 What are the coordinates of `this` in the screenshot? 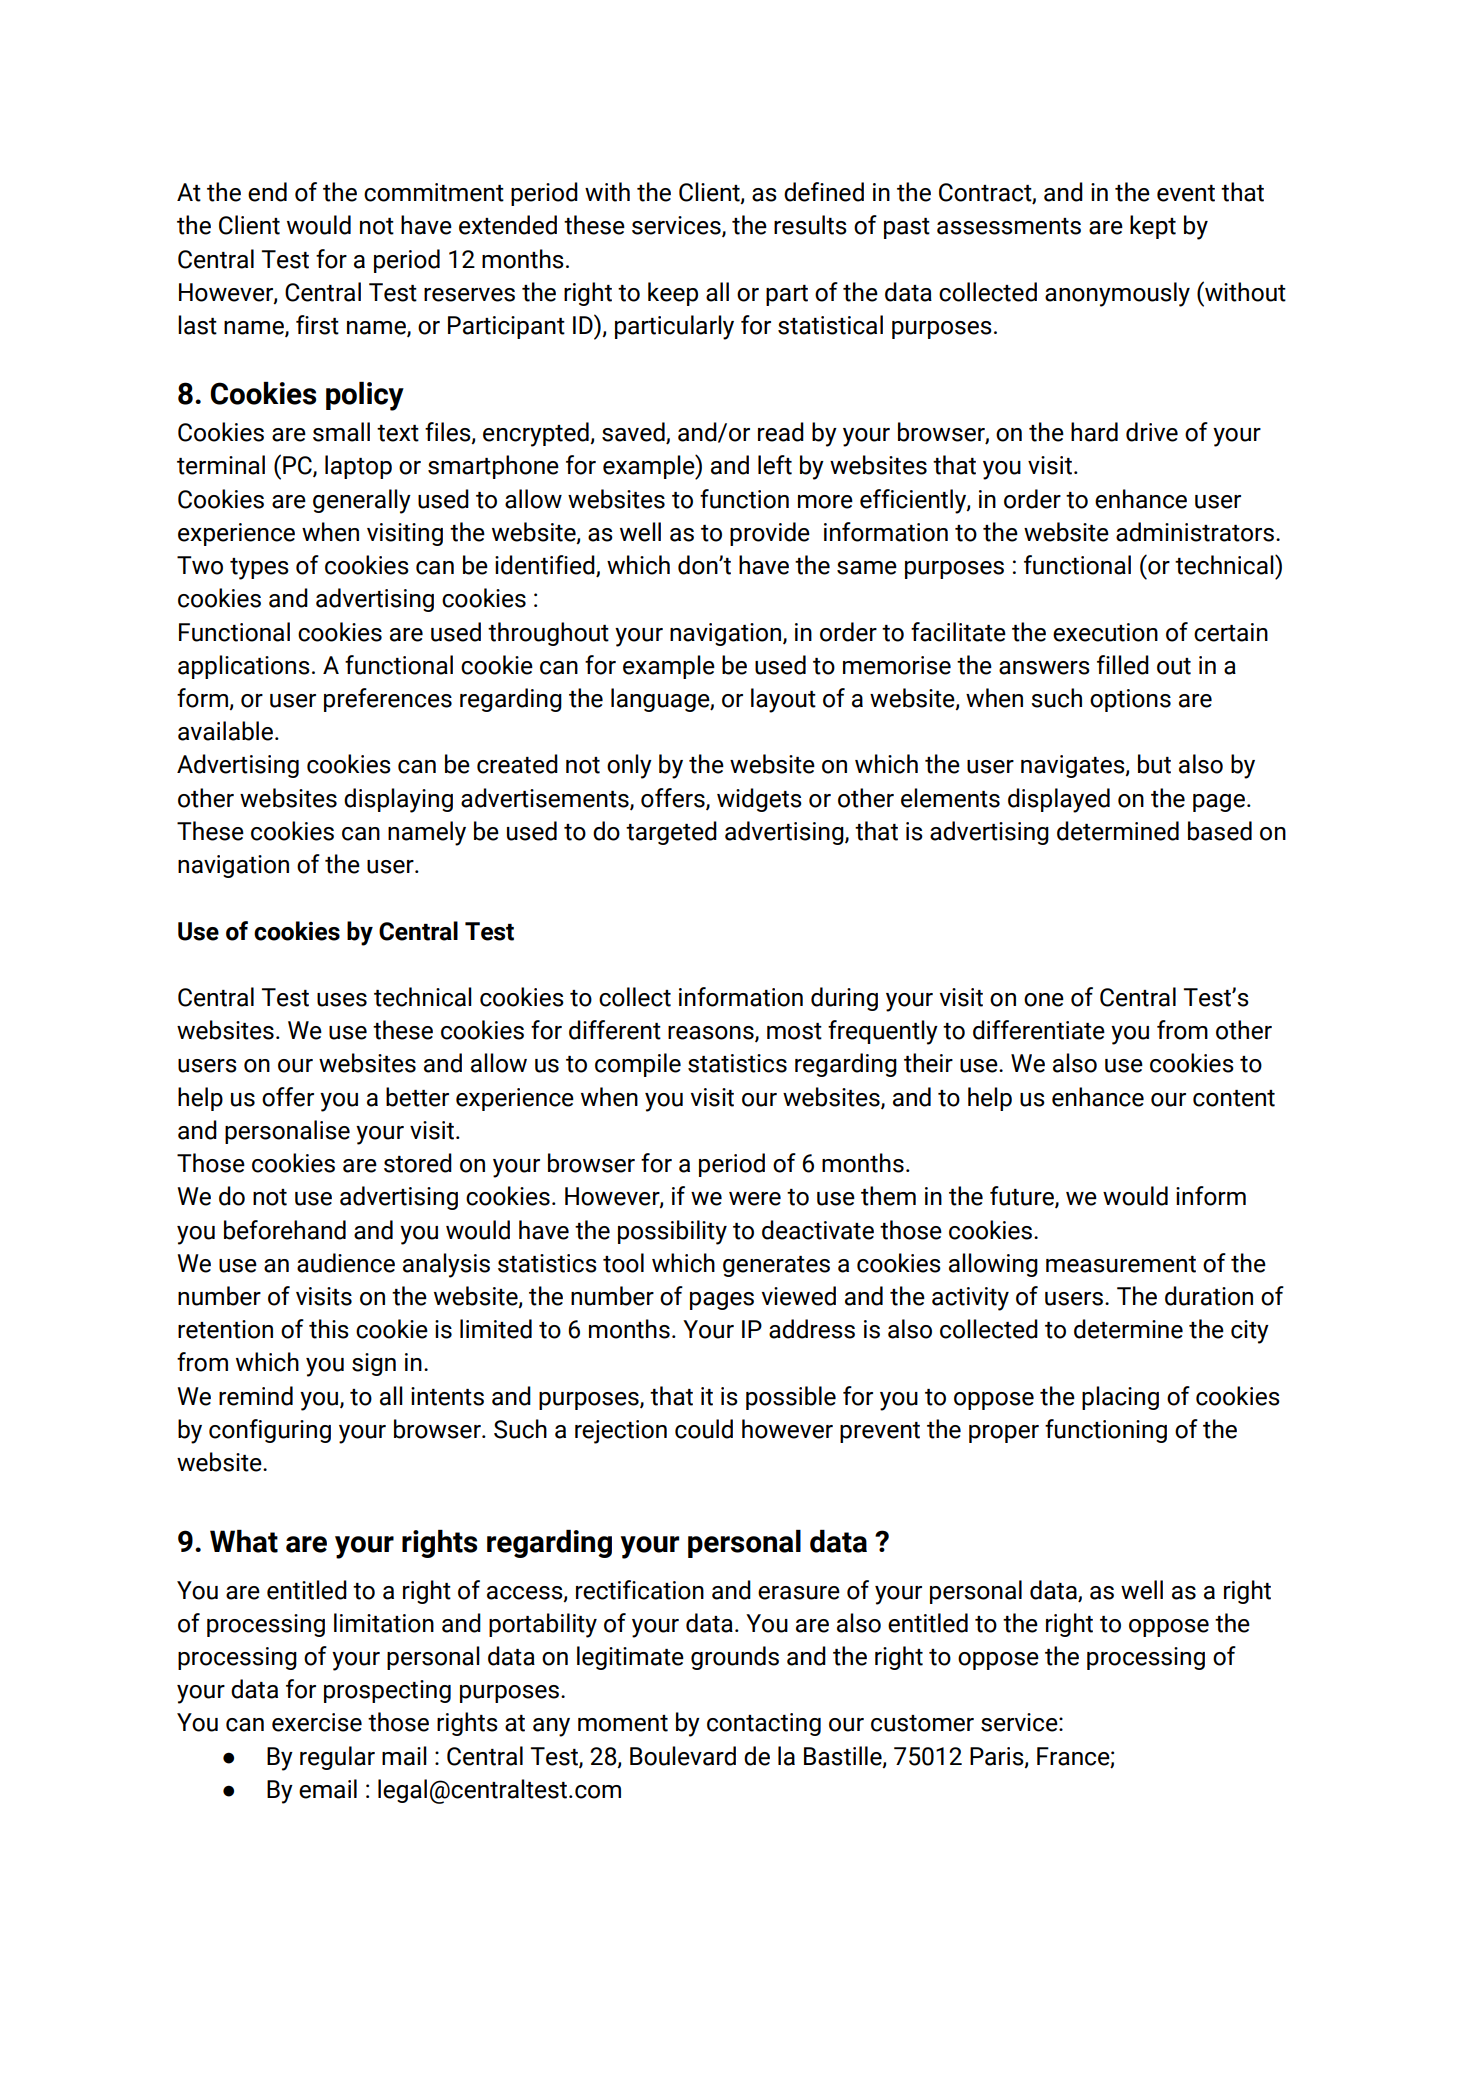 It's located at (329, 1329).
